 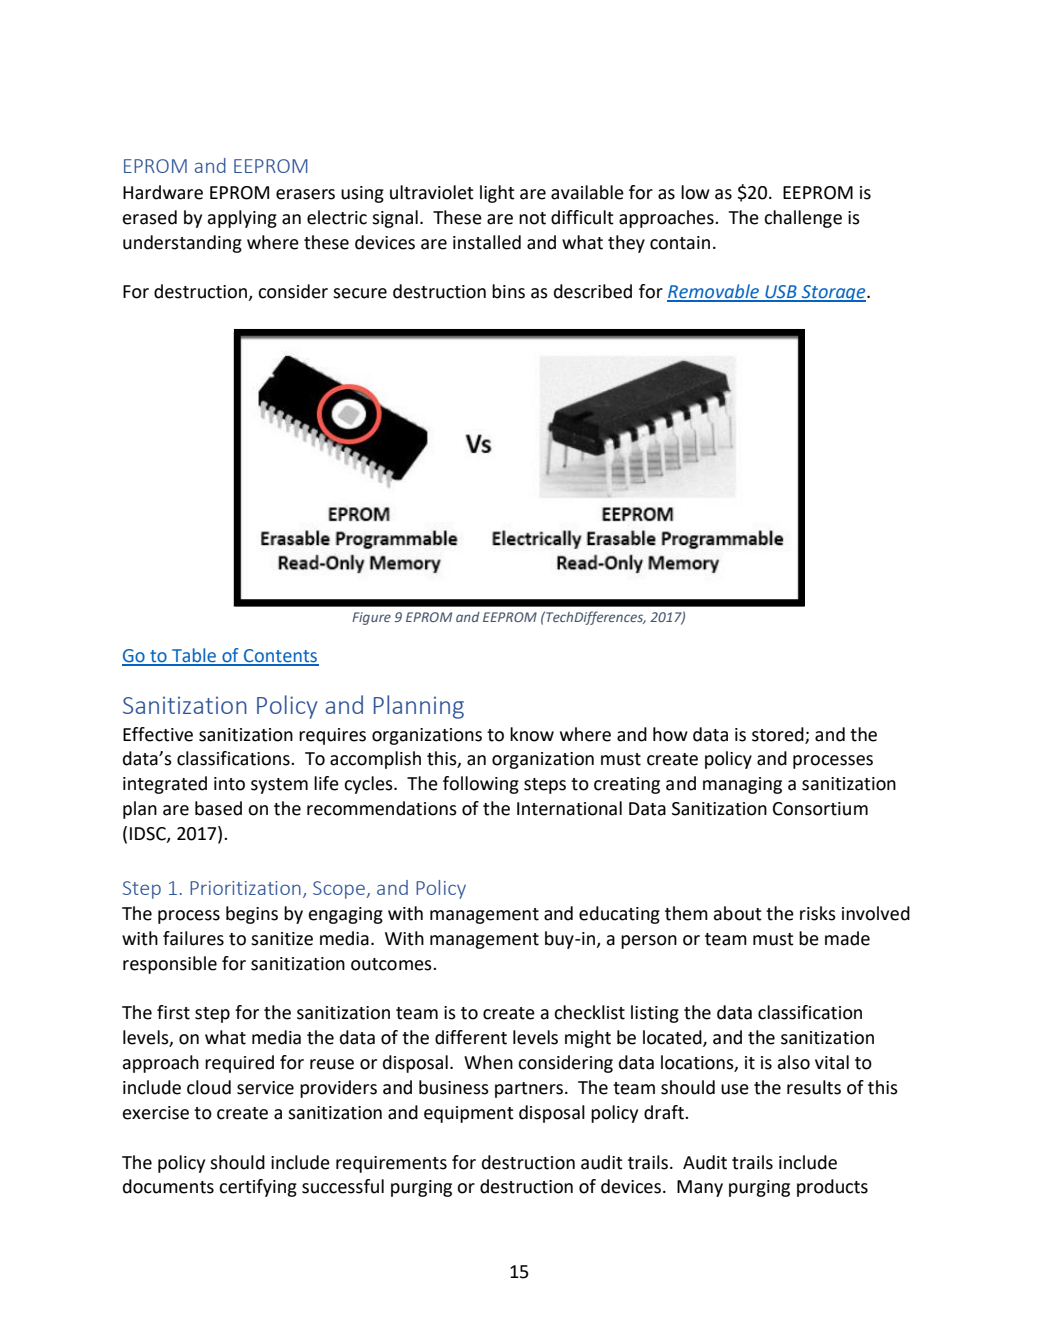 I want to click on bins, so click(x=508, y=291).
